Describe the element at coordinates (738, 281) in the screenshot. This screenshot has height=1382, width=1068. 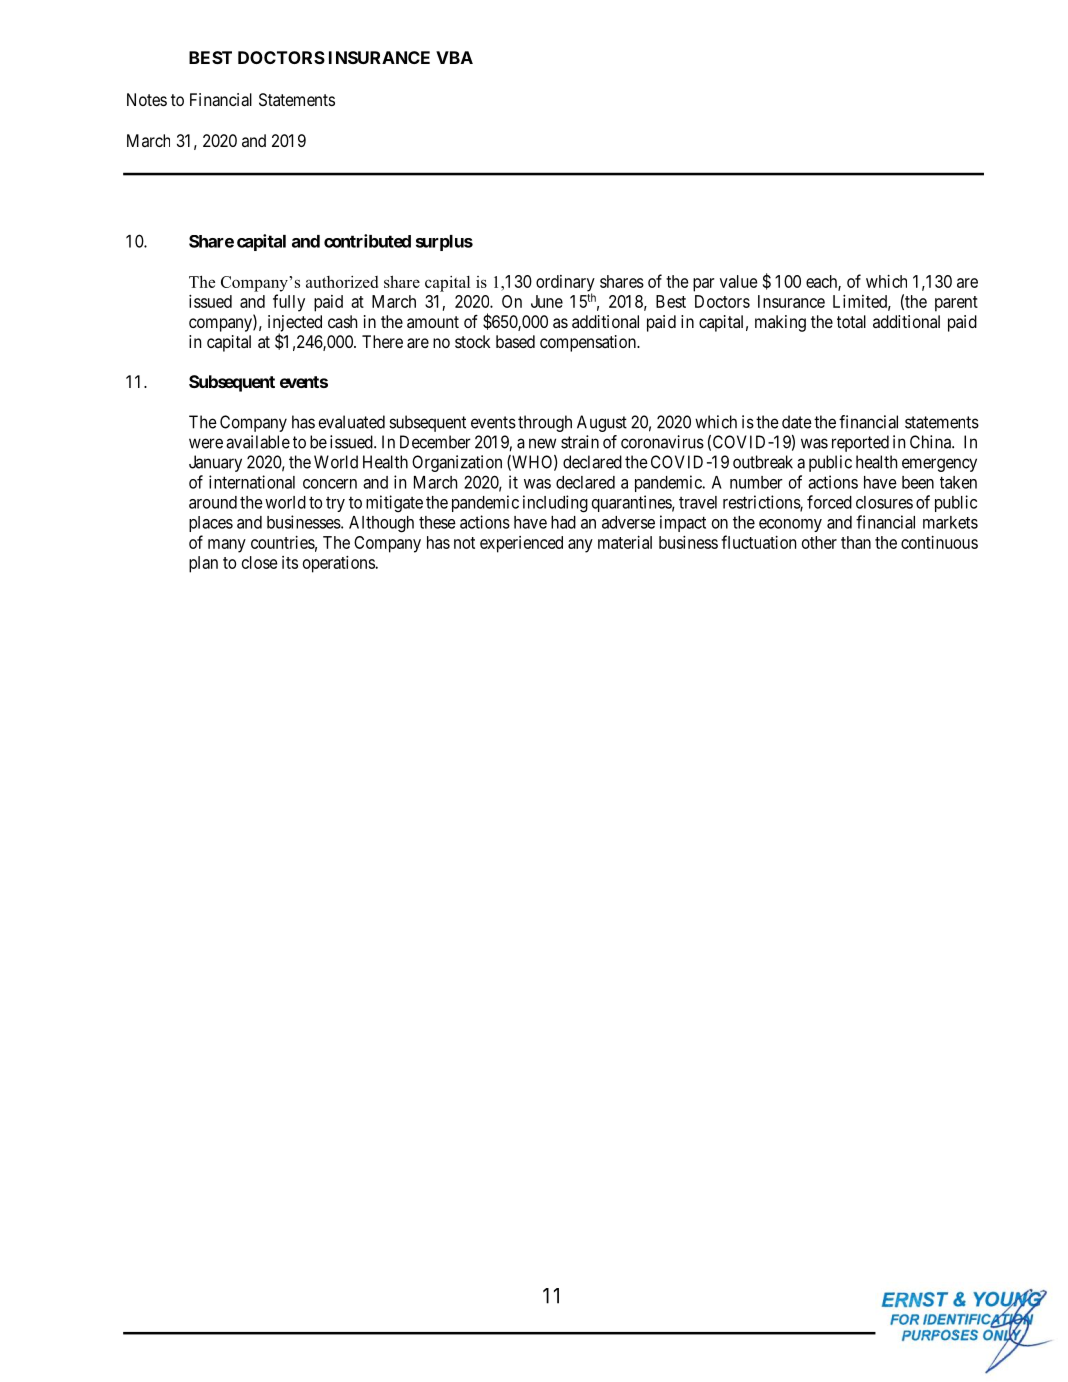
I see `value` at that location.
